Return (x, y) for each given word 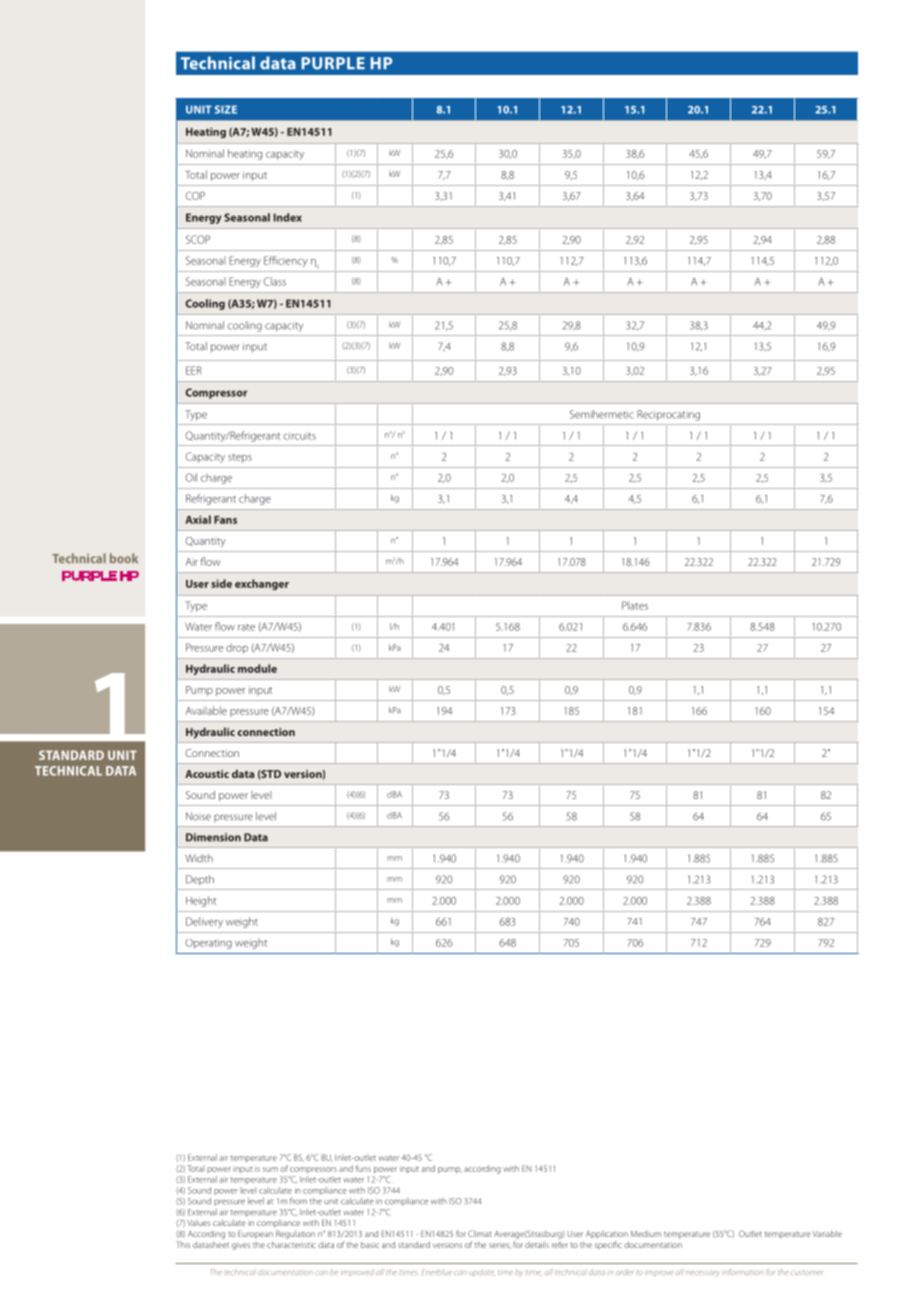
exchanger (262, 584)
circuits (300, 436)
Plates (635, 605)
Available (206, 710)
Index (288, 217)
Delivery (204, 922)
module (257, 668)
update (482, 1273)
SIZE (226, 109)
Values (198, 1223)
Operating (208, 944)
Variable (827, 1233)
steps (240, 458)
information (743, 1272)
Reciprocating (668, 415)
